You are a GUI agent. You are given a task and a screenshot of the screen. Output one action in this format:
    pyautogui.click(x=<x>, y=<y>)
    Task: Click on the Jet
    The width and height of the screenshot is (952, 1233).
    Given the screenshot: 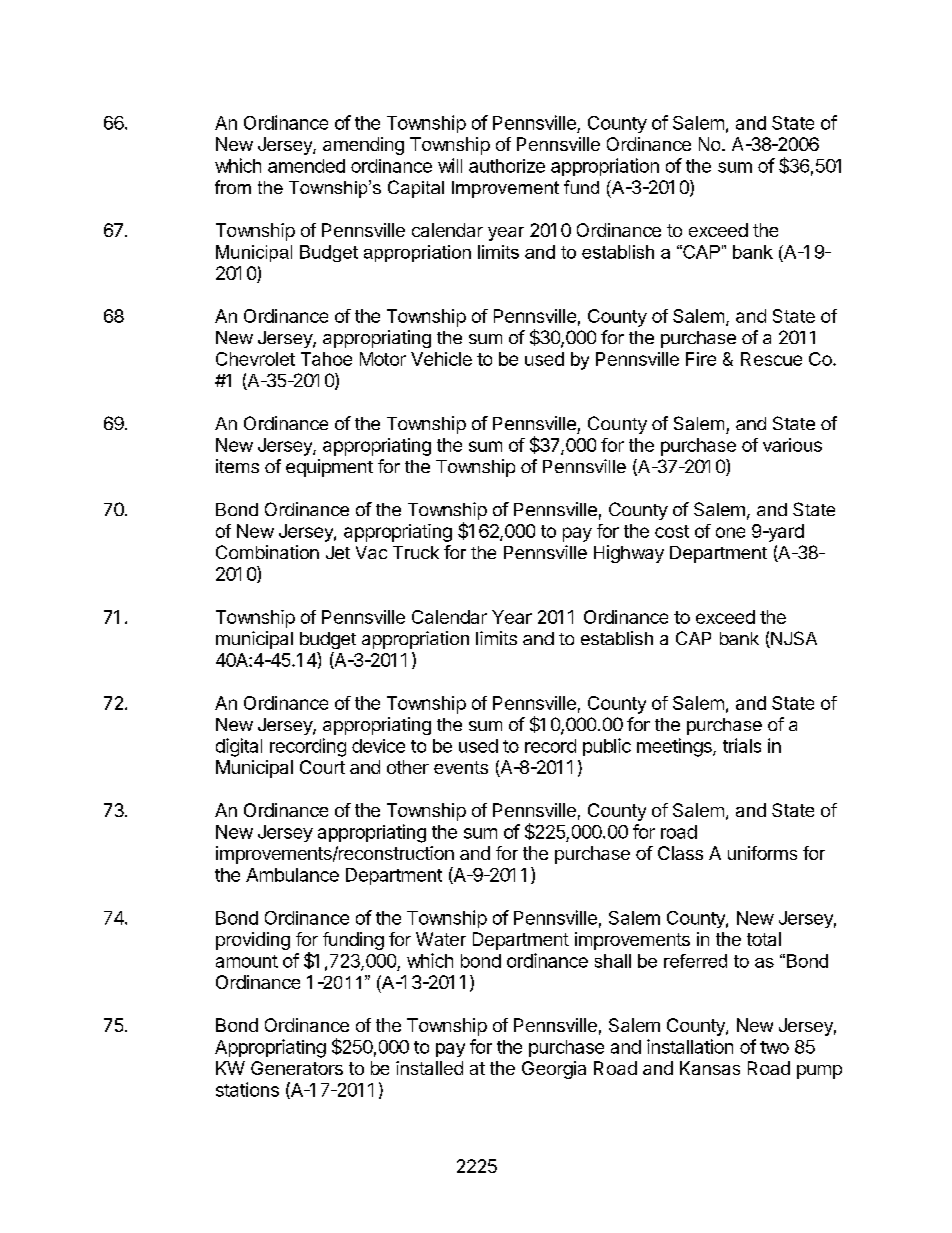 What is the action you would take?
    pyautogui.click(x=338, y=552)
